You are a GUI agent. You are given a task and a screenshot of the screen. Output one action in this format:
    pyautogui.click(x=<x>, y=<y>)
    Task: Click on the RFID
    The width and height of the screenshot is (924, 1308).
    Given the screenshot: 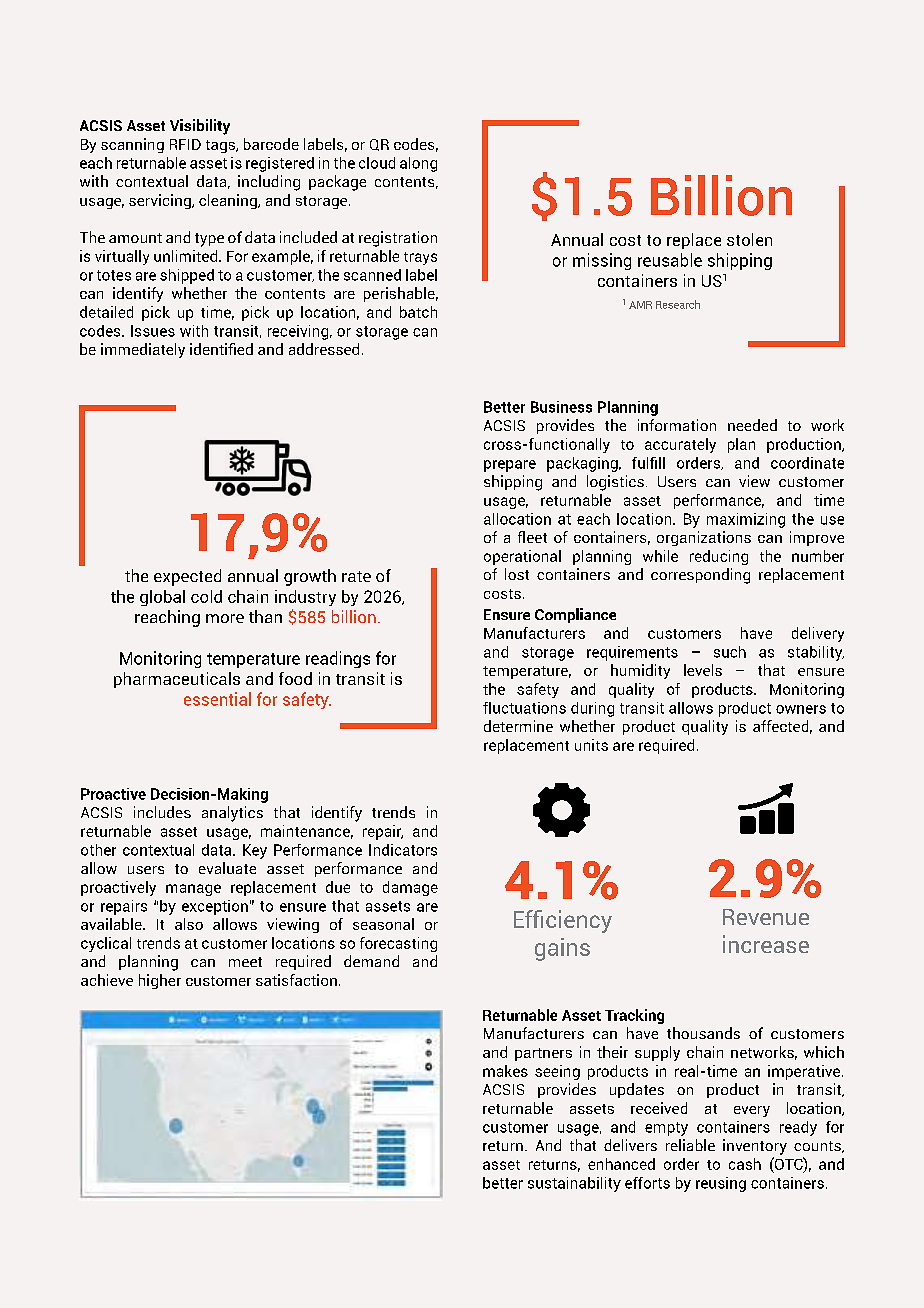 What is the action you would take?
    pyautogui.click(x=185, y=144)
